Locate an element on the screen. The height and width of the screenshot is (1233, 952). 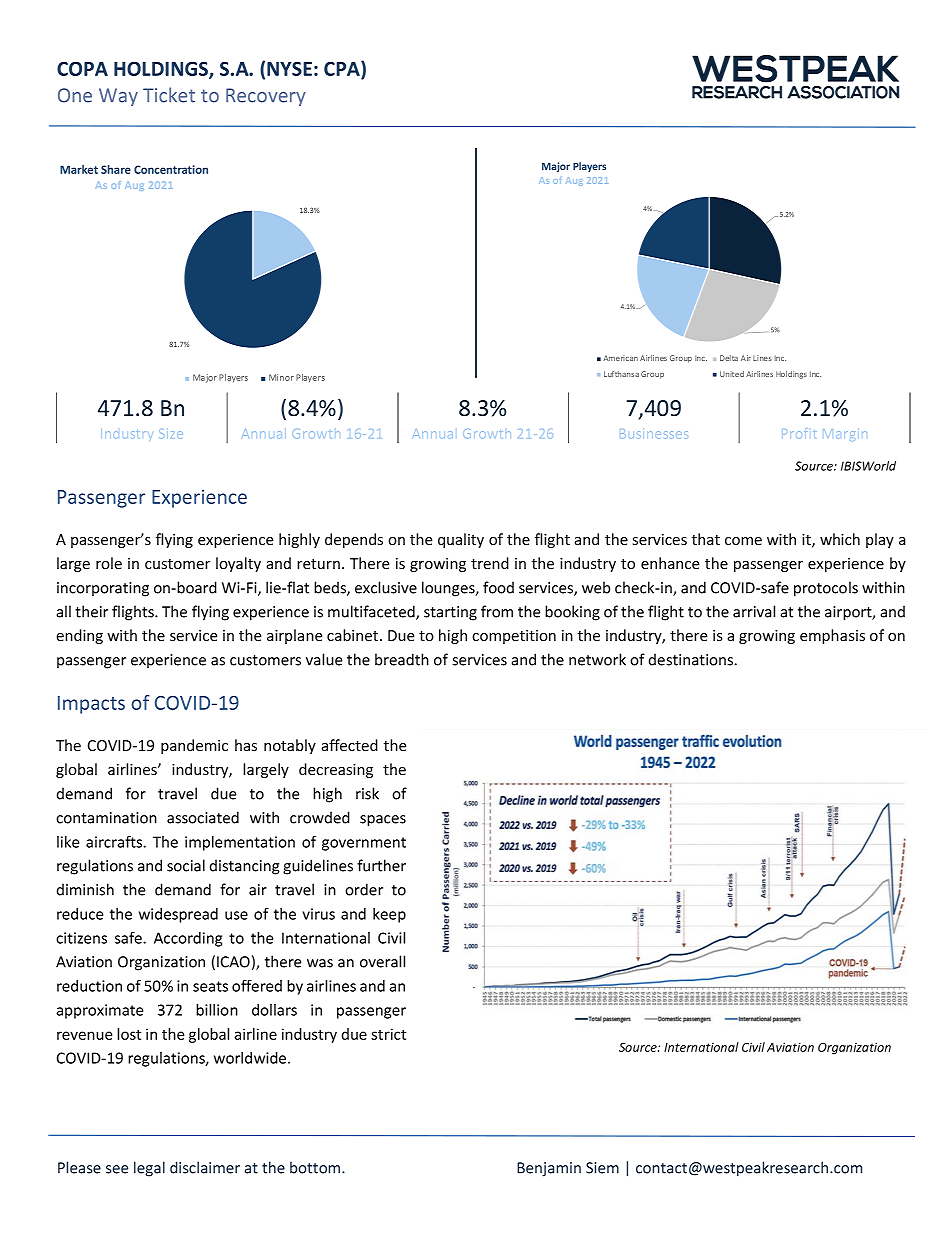
their is located at coordinates (91, 611).
